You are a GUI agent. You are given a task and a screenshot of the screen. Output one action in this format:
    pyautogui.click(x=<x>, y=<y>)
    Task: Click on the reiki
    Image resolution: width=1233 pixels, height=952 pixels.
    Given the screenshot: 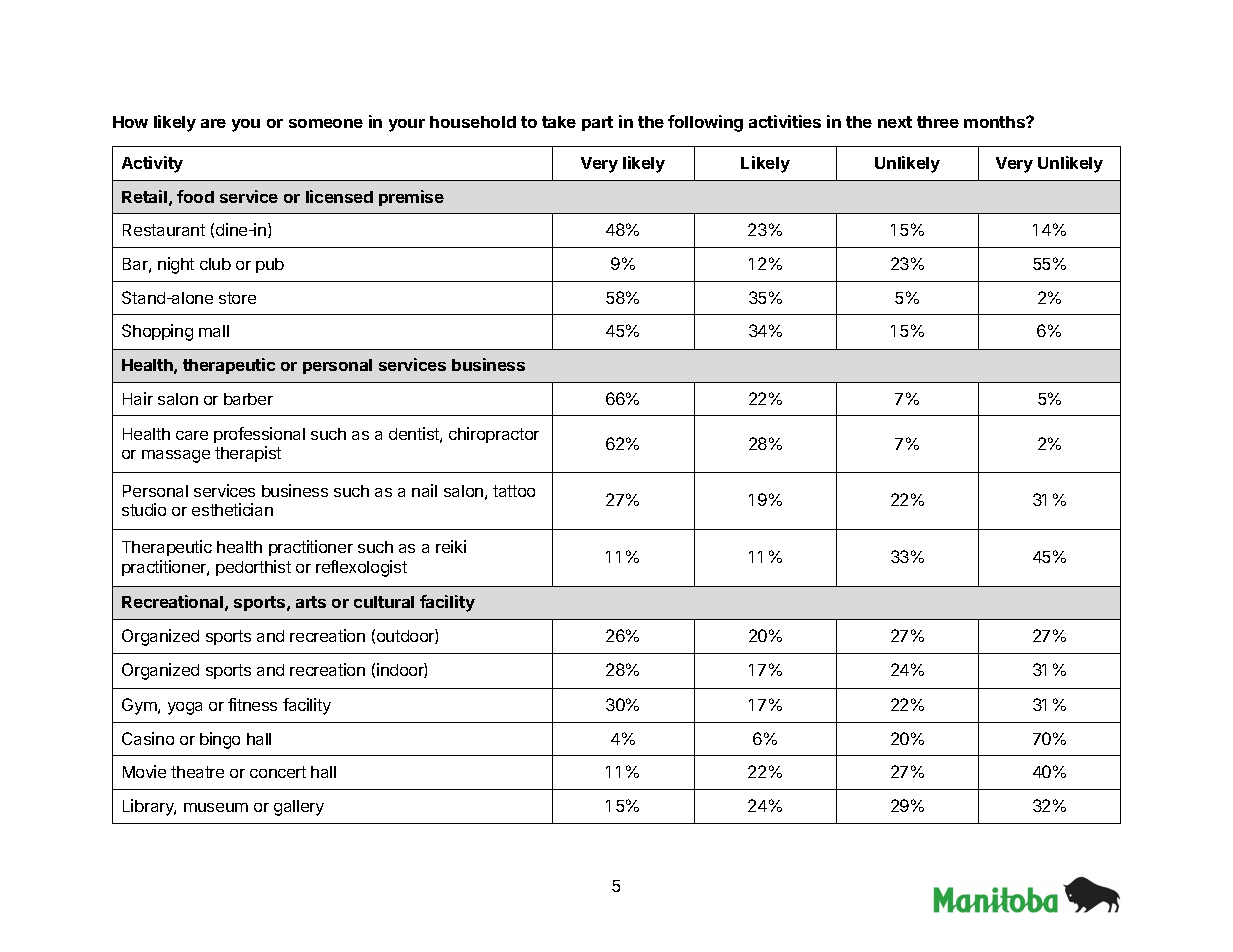 What is the action you would take?
    pyautogui.click(x=451, y=546)
